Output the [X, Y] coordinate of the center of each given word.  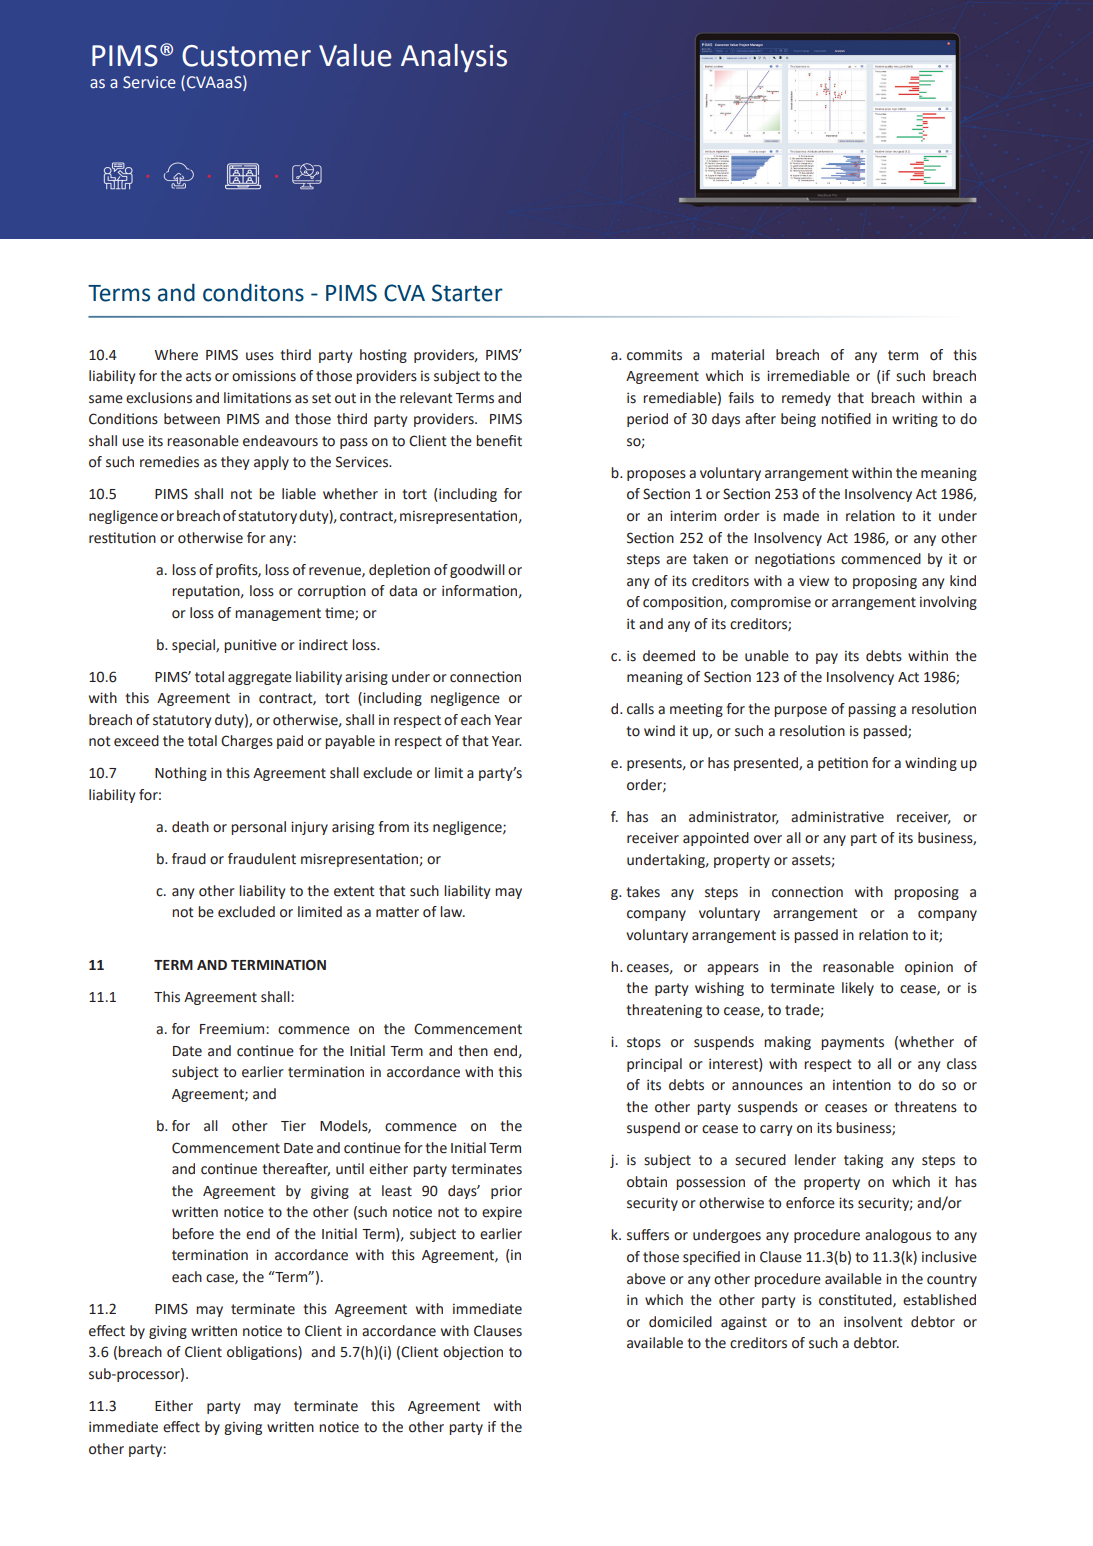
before [193, 1234]
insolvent [873, 1322]
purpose [800, 711]
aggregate [260, 678]
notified [846, 419]
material [737, 355]
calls [640, 709]
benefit [499, 441]
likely [858, 989]
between [192, 419]
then [473, 1051]
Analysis [454, 58]
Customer [246, 56]
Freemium [233, 1029]
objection [473, 1353]
